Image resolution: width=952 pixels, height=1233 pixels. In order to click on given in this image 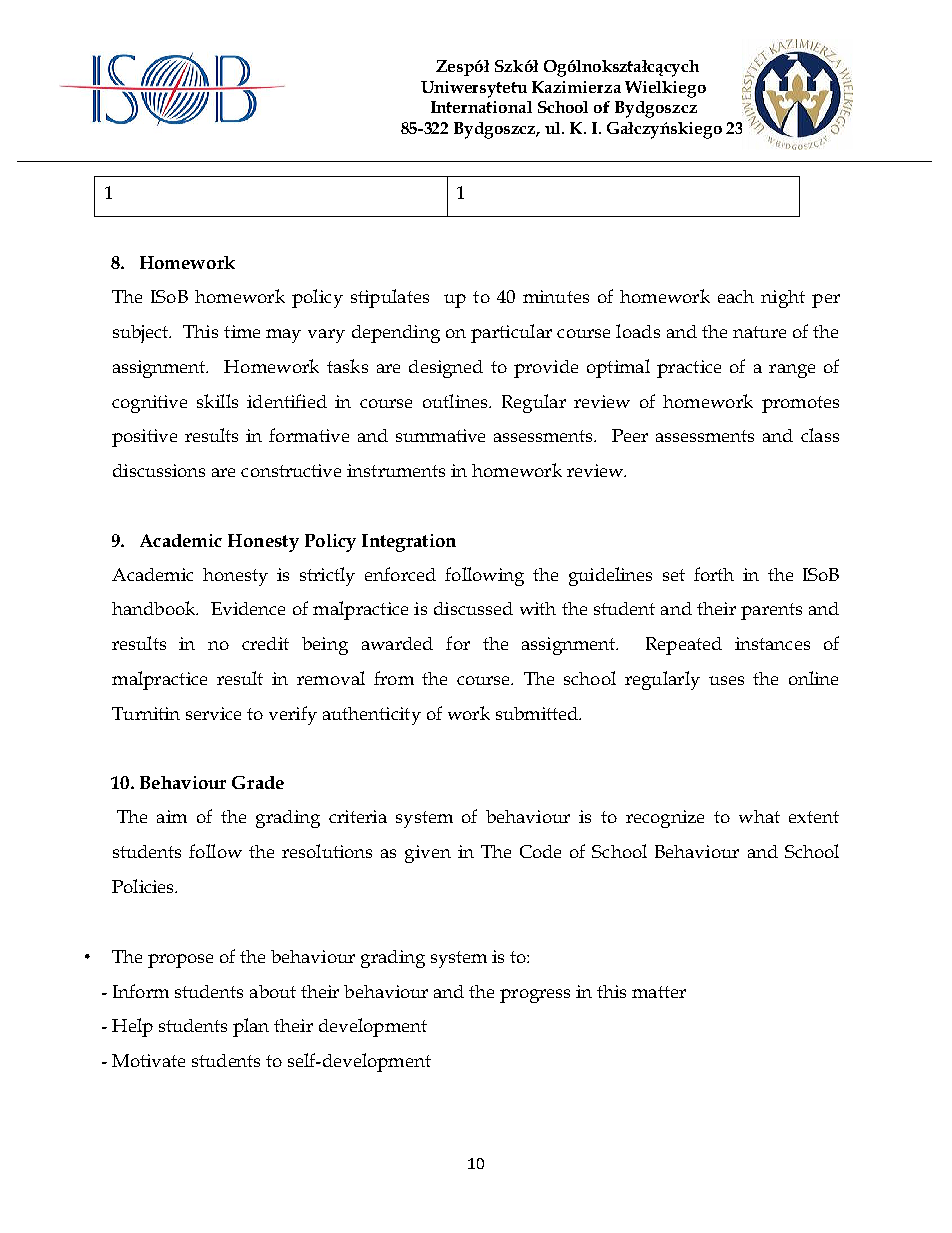, I will do `click(428, 854)`.
